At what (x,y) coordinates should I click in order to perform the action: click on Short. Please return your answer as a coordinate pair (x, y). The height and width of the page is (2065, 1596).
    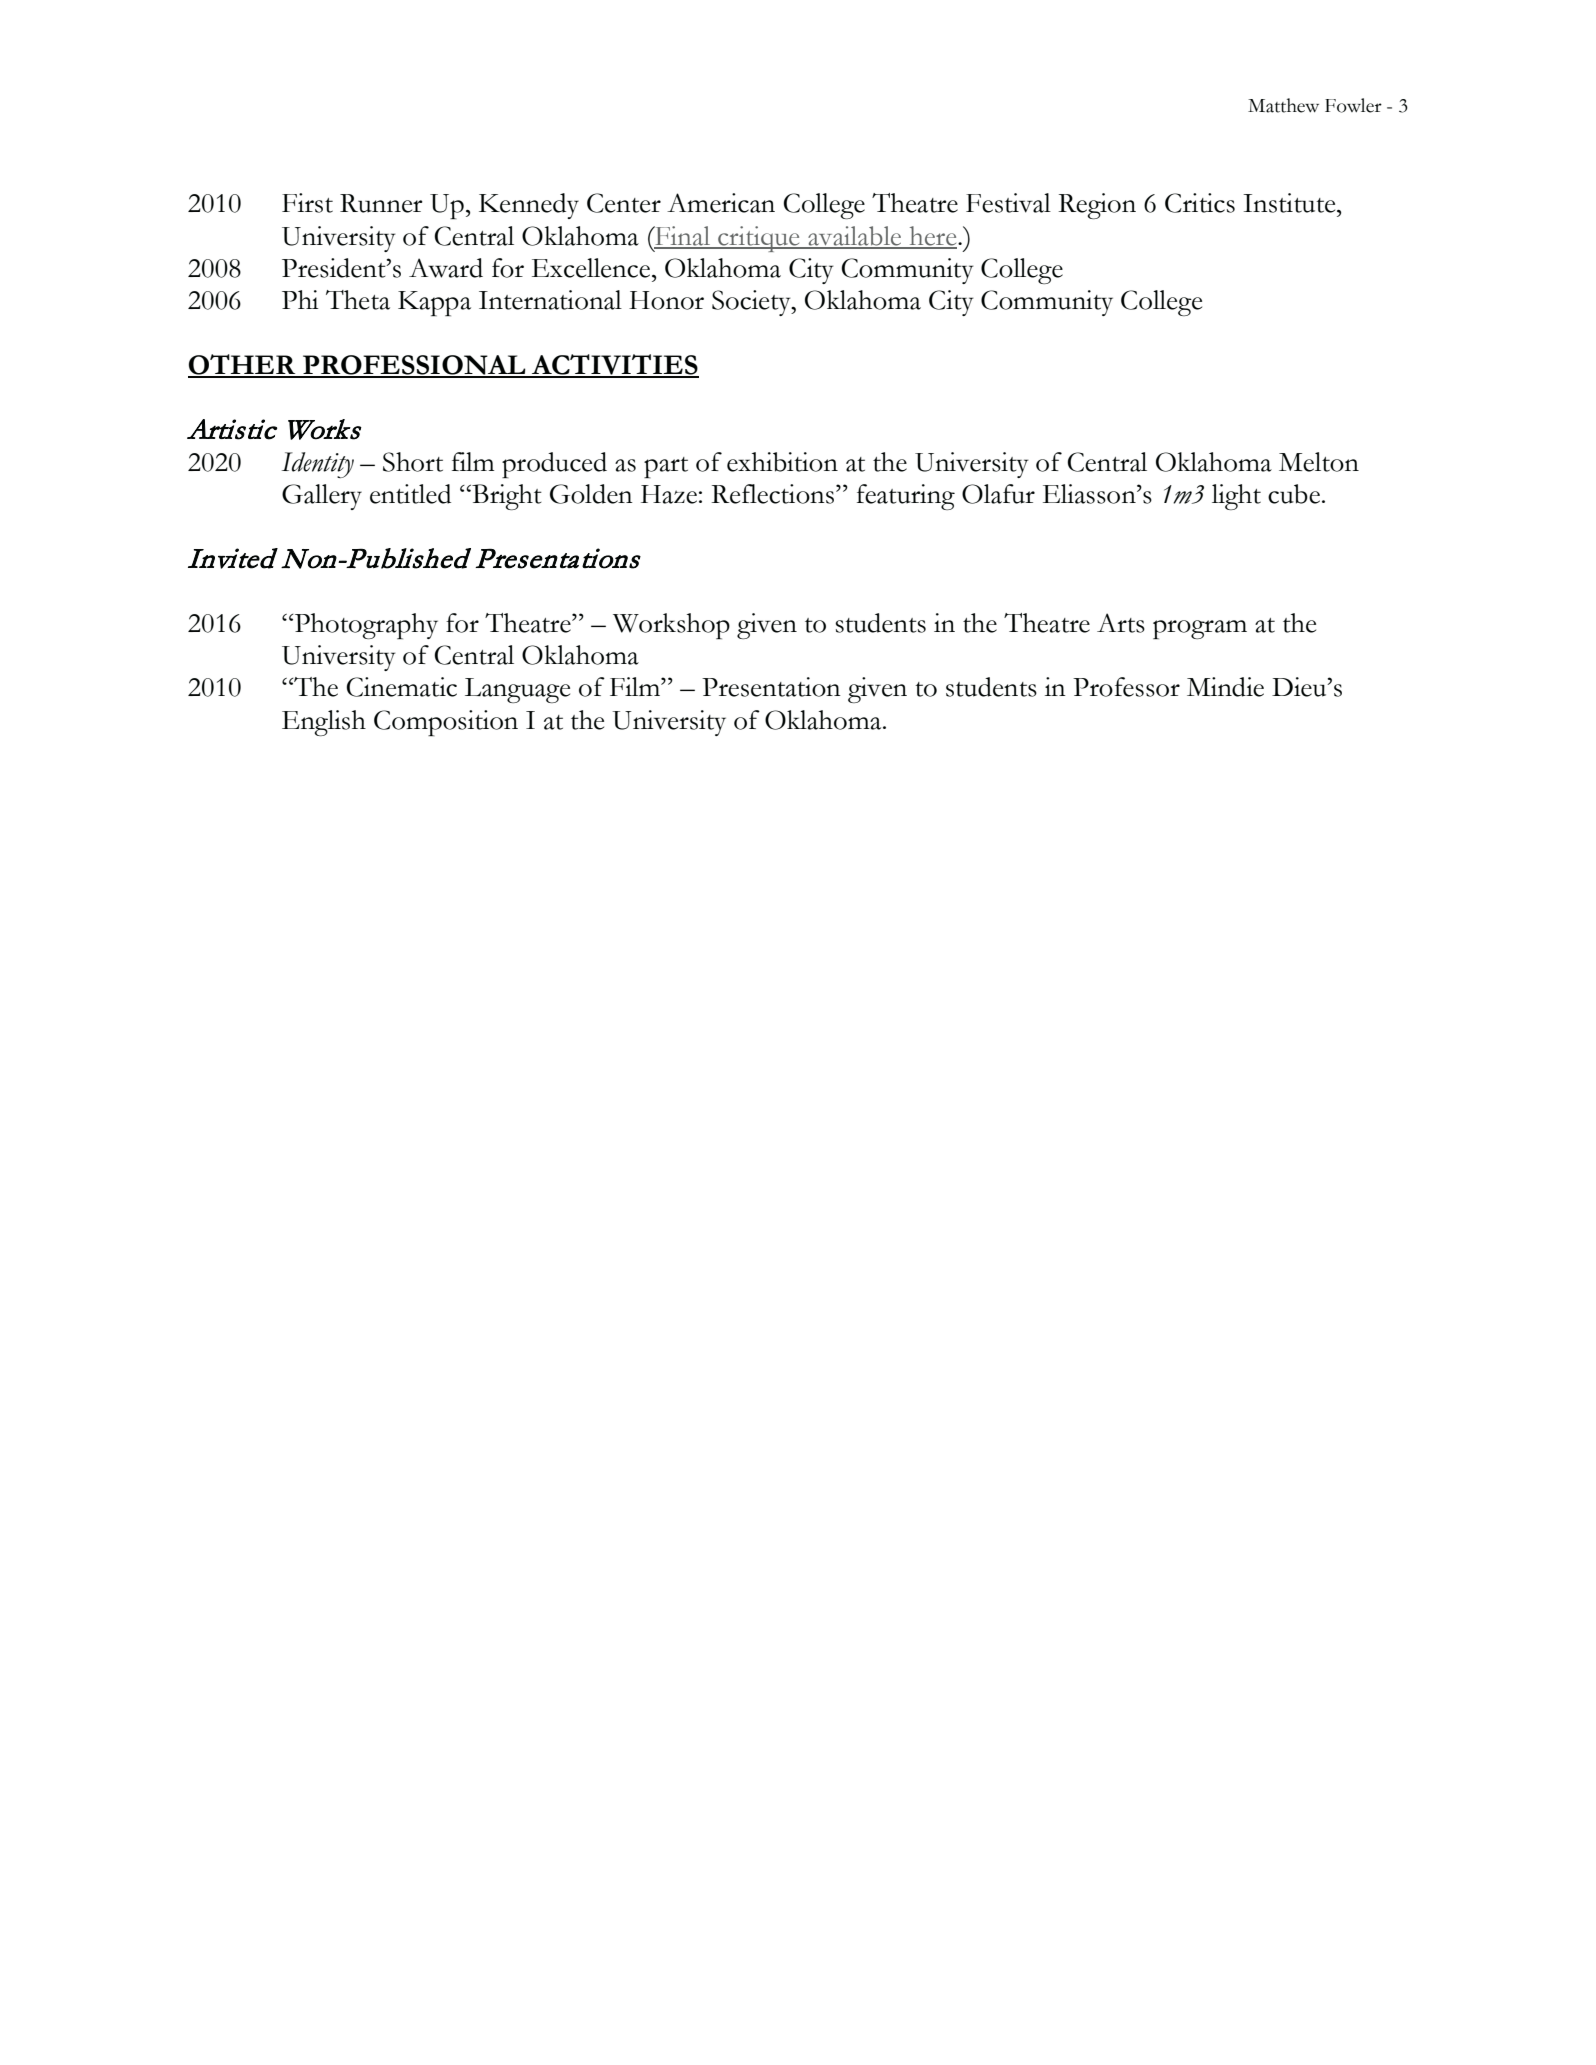
    Looking at the image, I should click on (413, 462).
